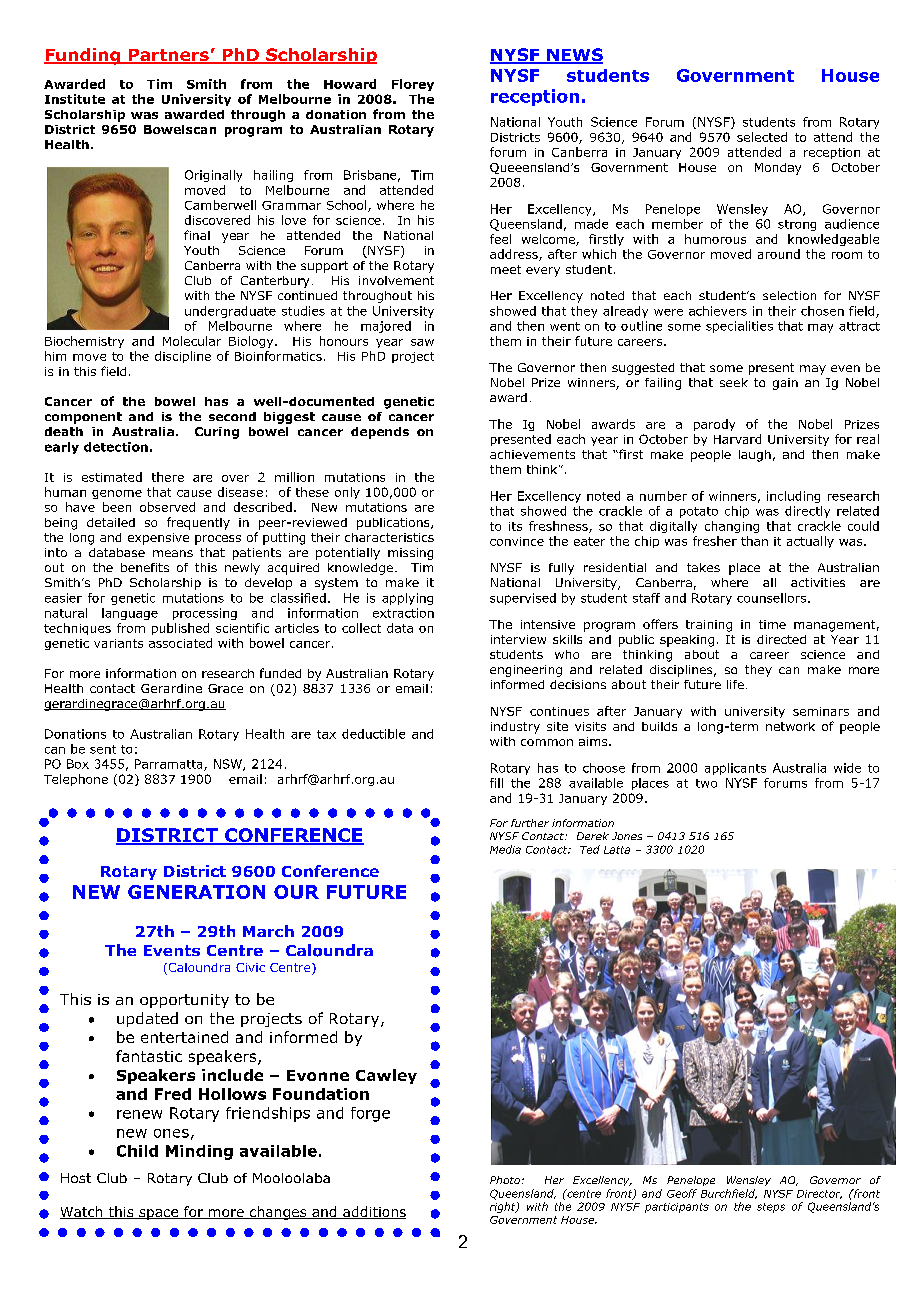 The width and height of the image is (924, 1308). What do you see at coordinates (754, 541) in the image?
I see `than` at bounding box center [754, 541].
